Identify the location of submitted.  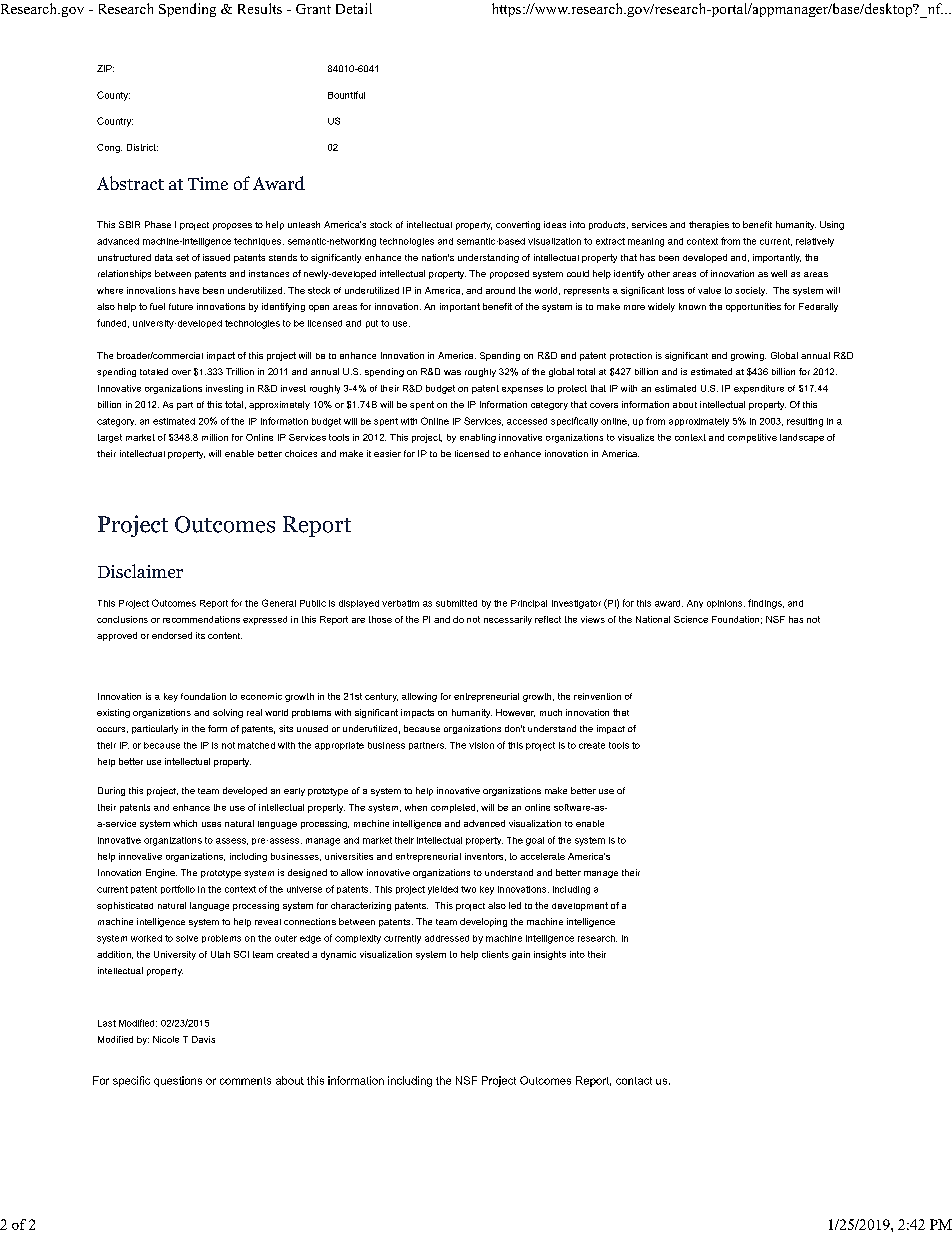
(456, 603).
